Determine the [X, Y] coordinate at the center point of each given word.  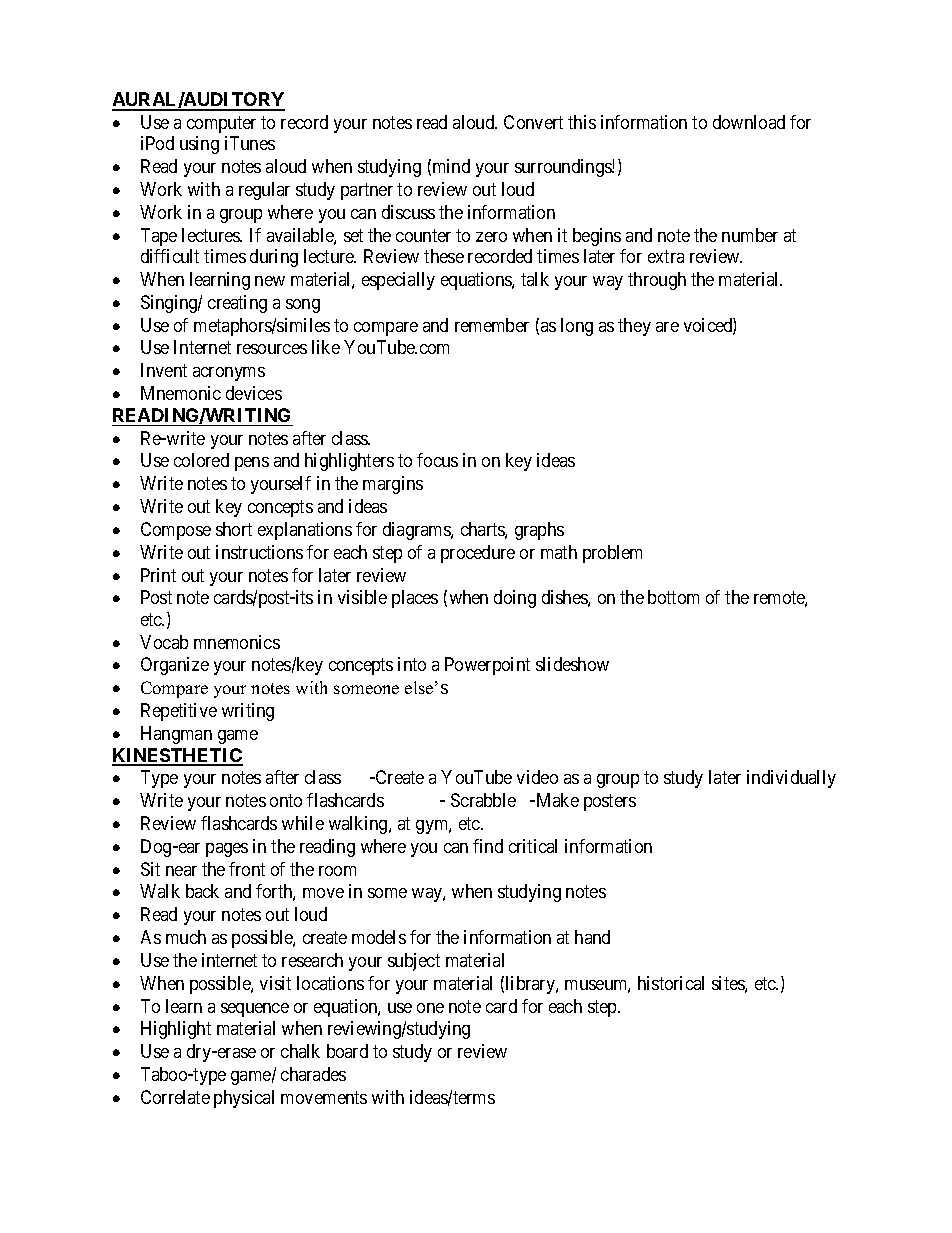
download [749, 122]
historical [671, 983]
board [347, 1051]
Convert [533, 122]
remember [492, 325]
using [199, 145]
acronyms [229, 374]
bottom [673, 597]
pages [227, 850]
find [488, 846]
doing [515, 599]
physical [244, 1099]
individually [791, 779]
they [634, 327]
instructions [259, 552]
